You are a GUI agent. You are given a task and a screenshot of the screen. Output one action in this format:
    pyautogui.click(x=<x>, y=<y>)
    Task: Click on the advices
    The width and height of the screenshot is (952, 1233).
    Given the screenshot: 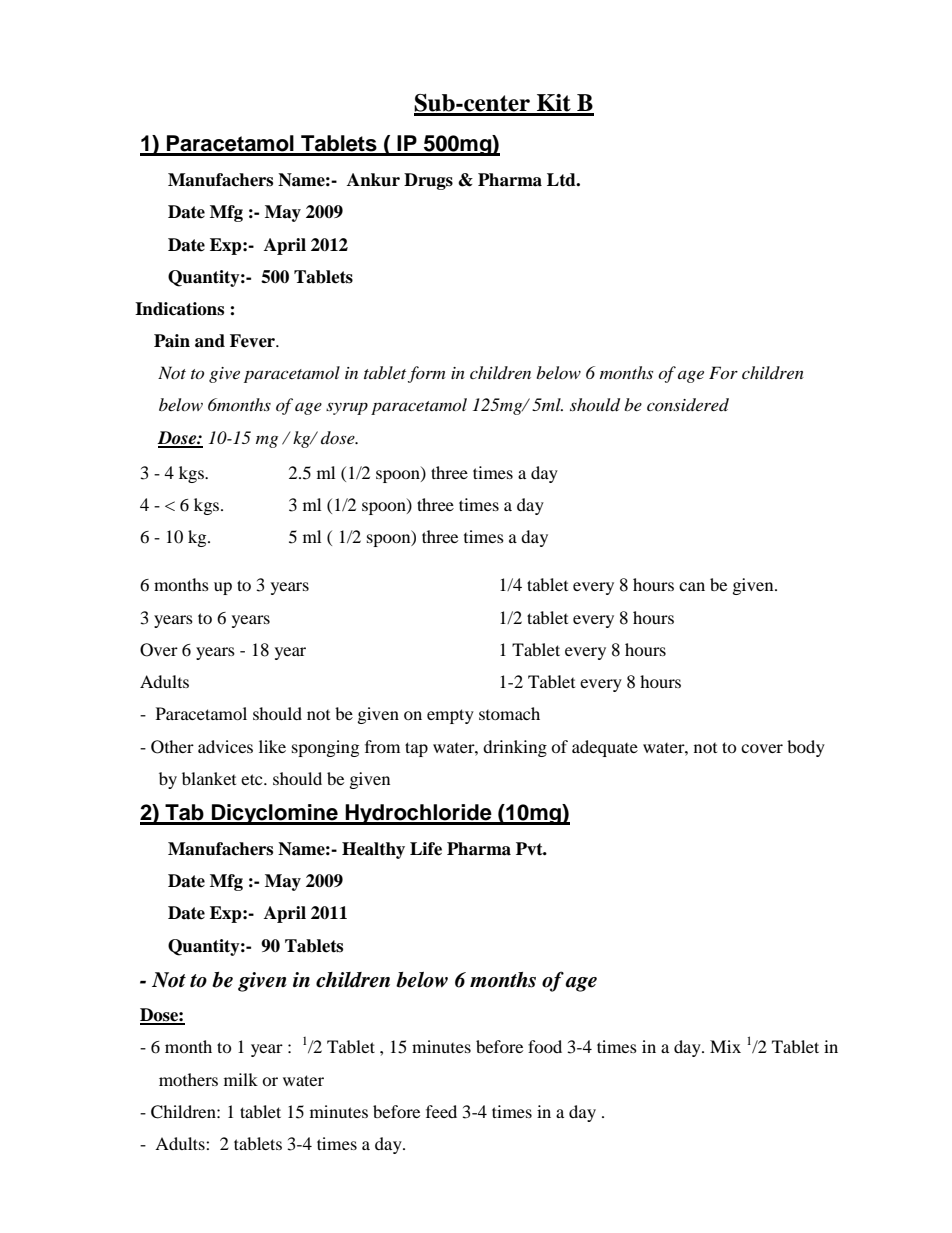 What is the action you would take?
    pyautogui.click(x=225, y=746)
